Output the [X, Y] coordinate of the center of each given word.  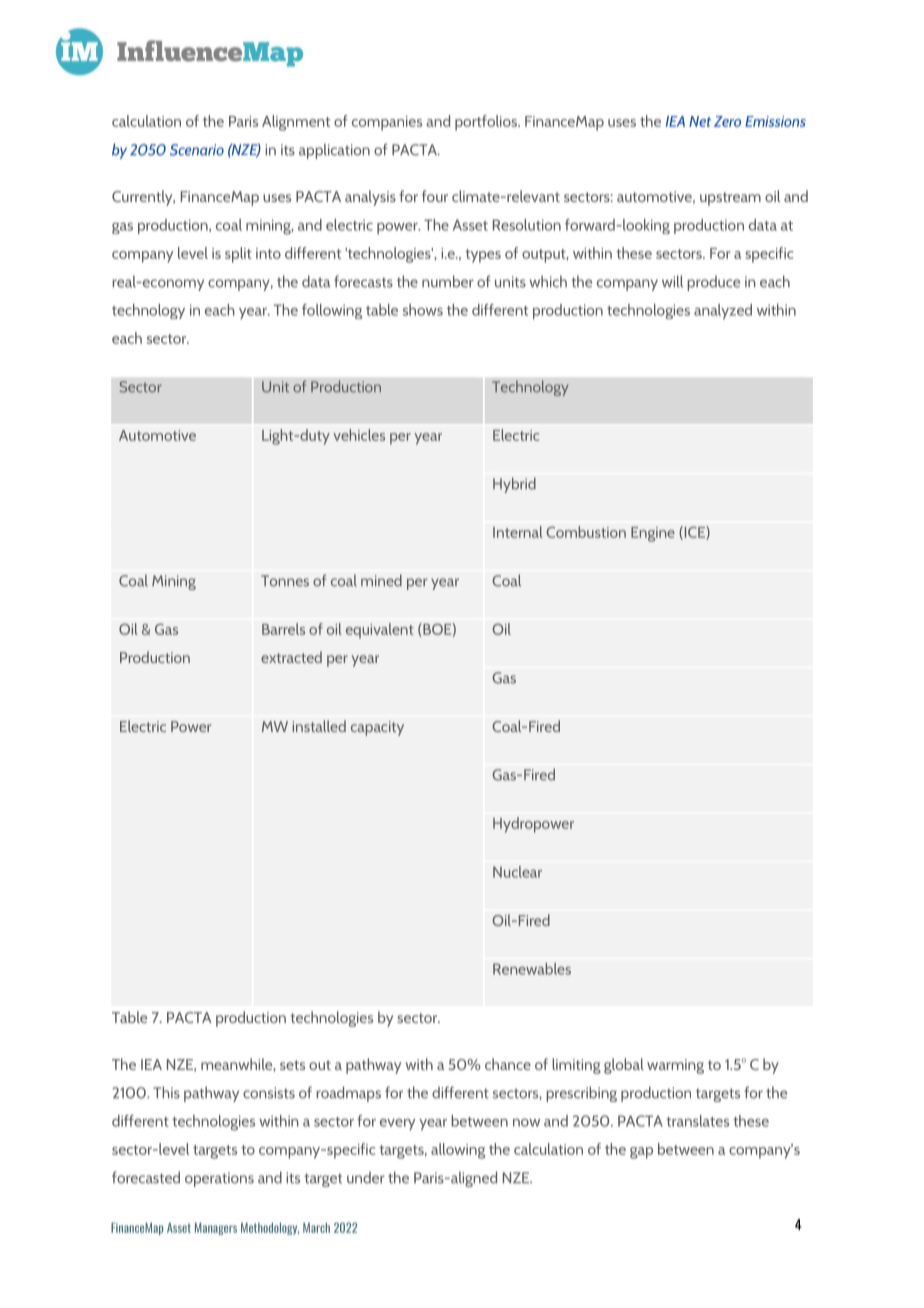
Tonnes [285, 581]
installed [319, 726]
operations [219, 1179]
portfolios [487, 123]
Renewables [532, 969]
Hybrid [514, 485]
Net [700, 121]
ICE [694, 533]
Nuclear [517, 872]
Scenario [197, 150]
